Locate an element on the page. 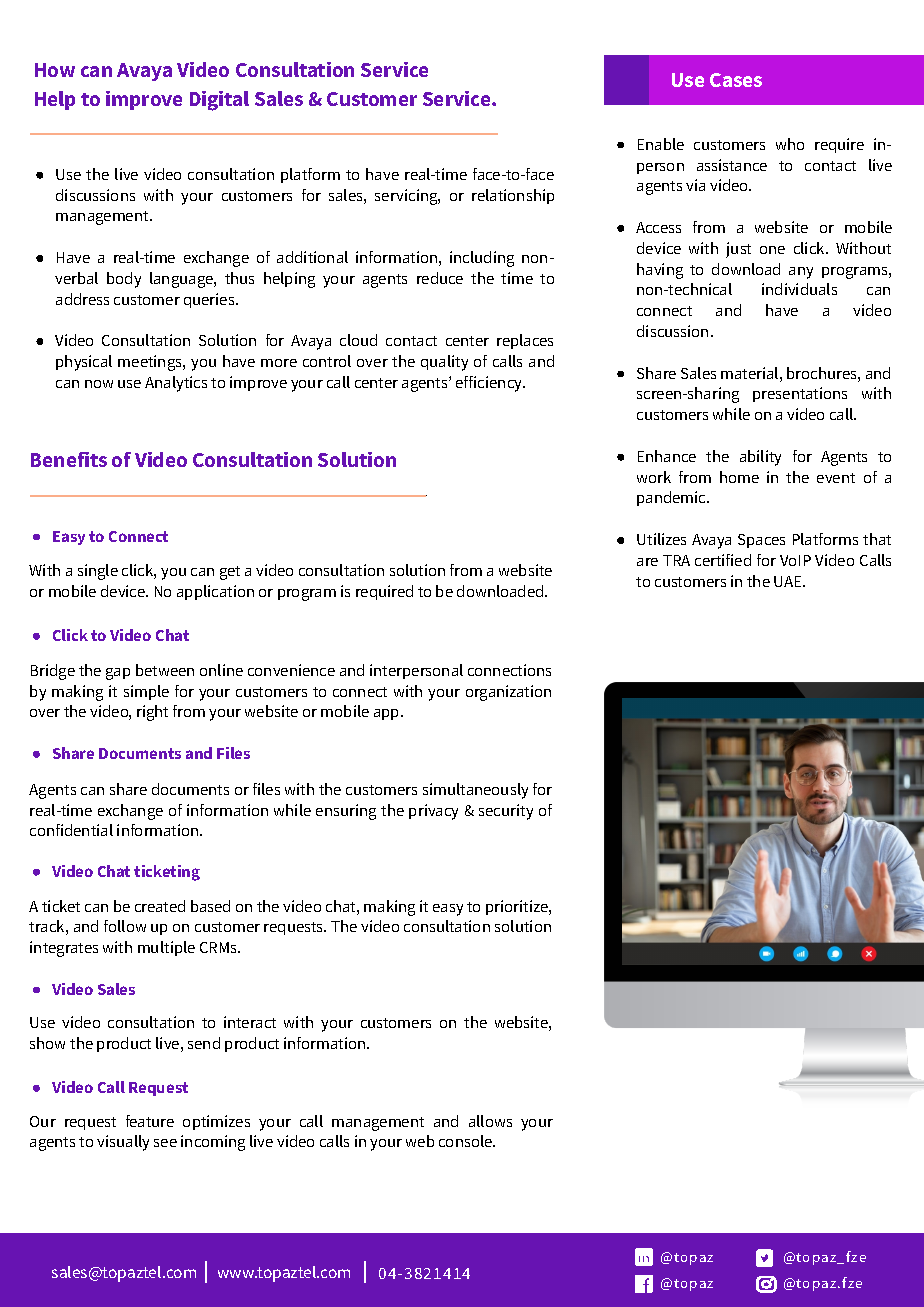 This image has height=1307, width=924. Digital is located at coordinates (219, 101).
